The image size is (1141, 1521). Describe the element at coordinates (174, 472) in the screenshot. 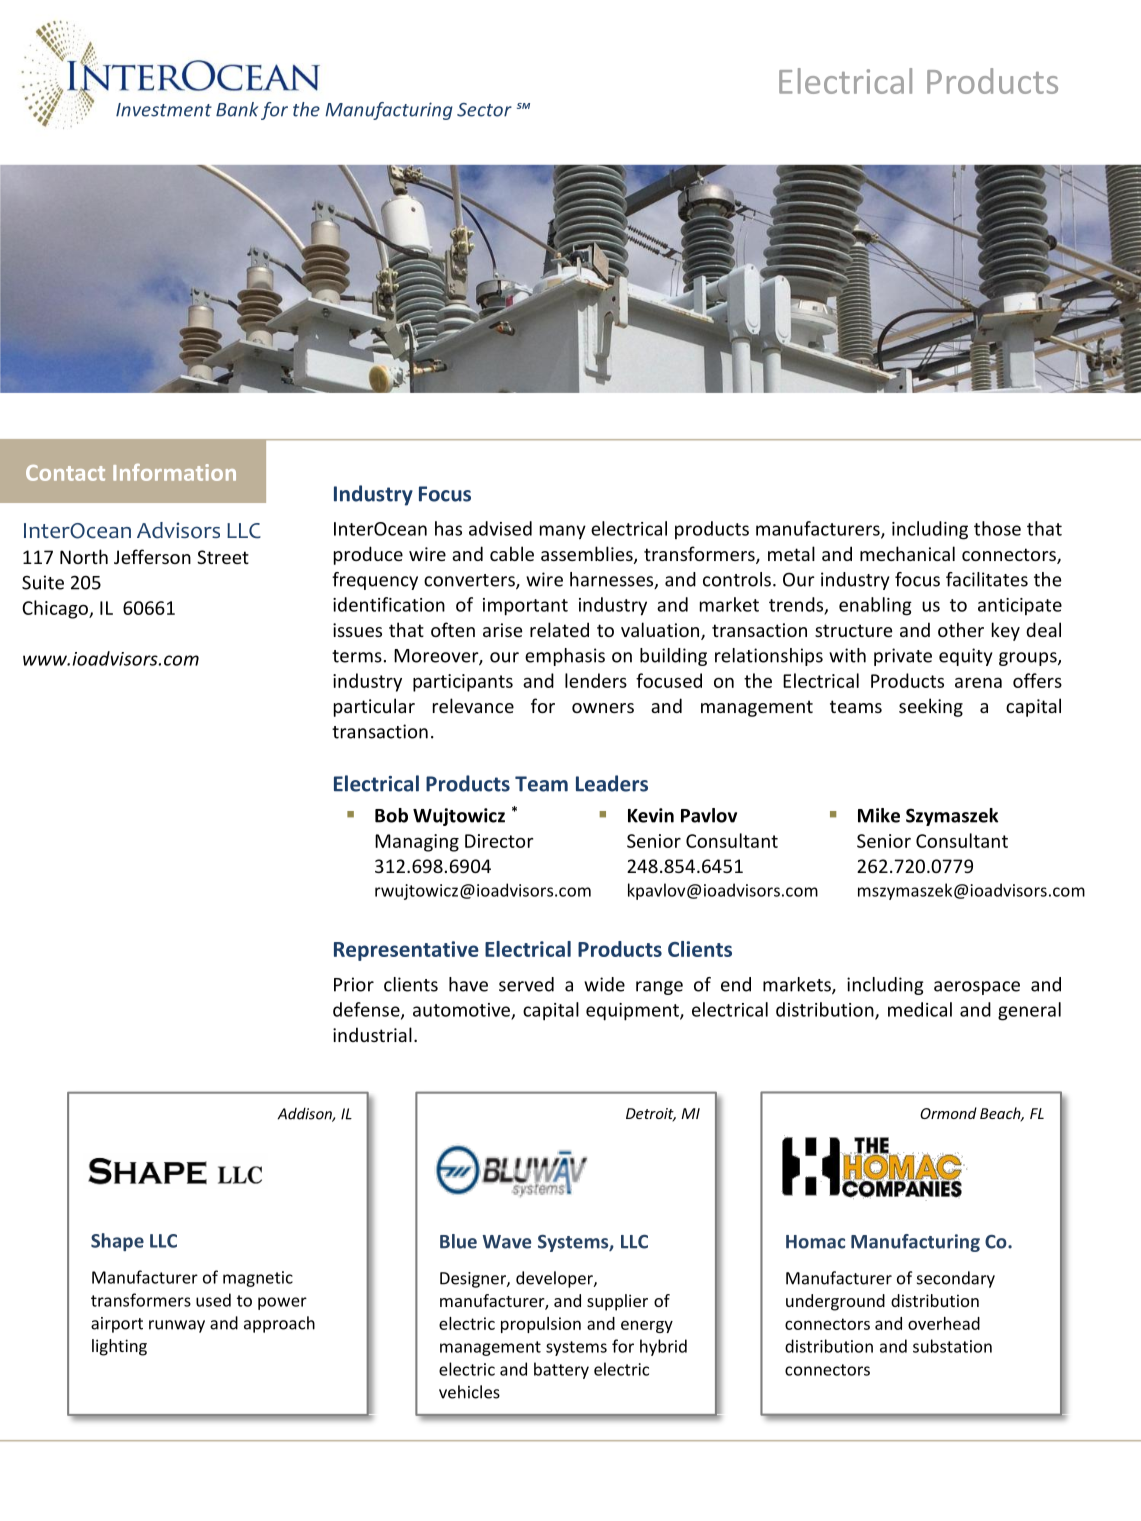

I see `Information` at that location.
